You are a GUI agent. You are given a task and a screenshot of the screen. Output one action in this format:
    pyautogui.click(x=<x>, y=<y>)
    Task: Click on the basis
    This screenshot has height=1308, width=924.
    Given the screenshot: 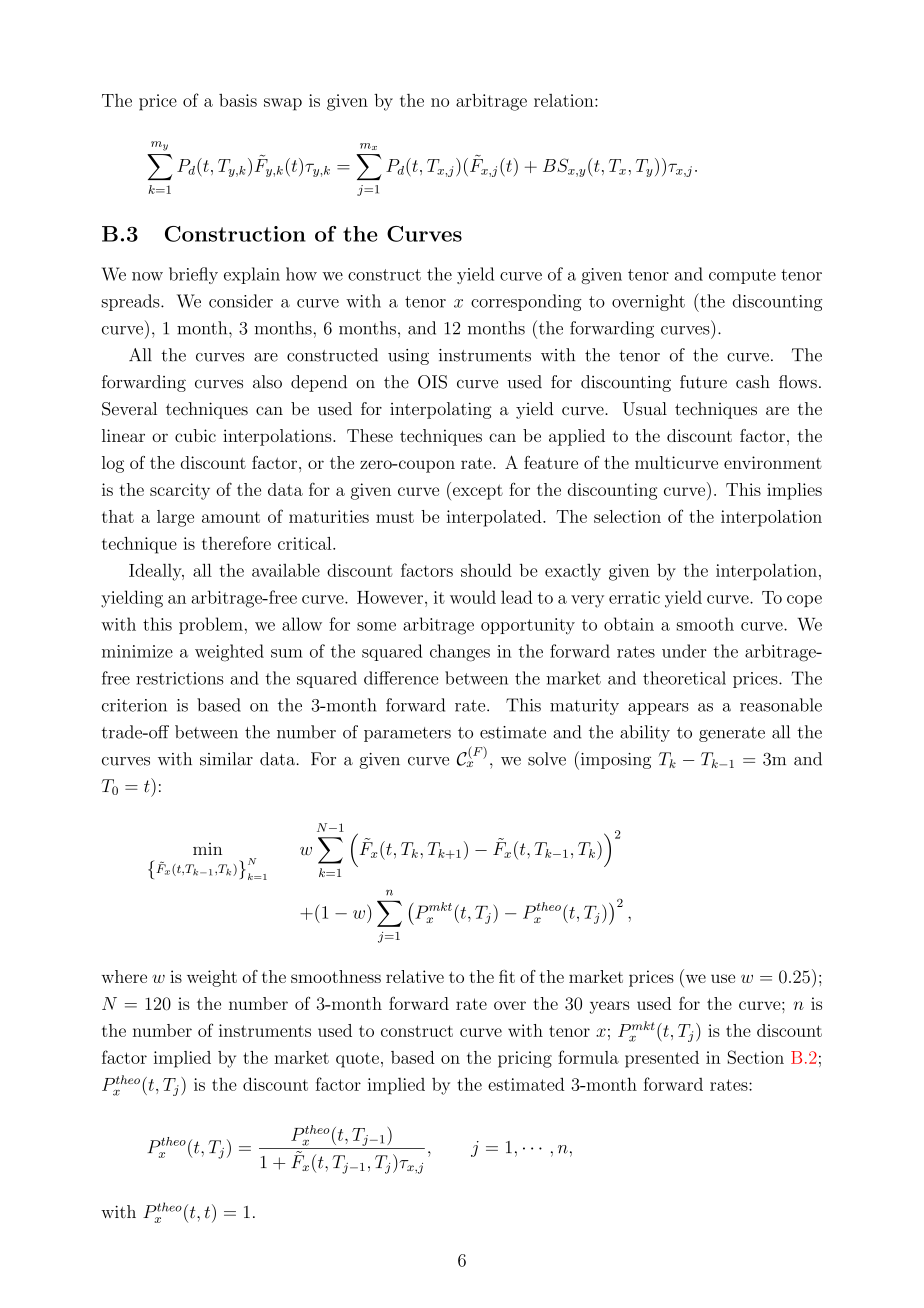 What is the action you would take?
    pyautogui.click(x=238, y=100)
